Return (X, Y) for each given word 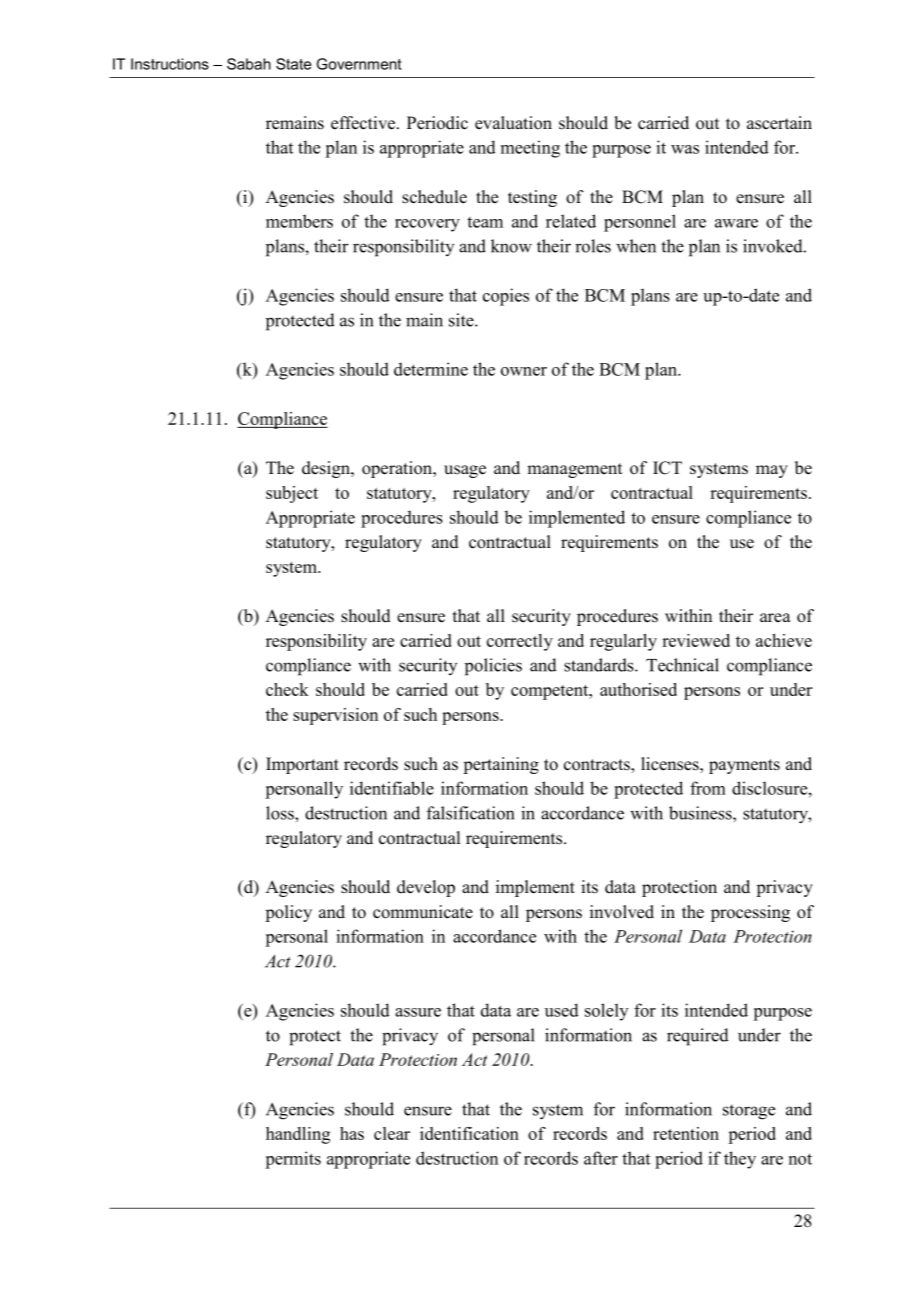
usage (465, 471)
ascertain (779, 123)
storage (749, 1112)
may (772, 471)
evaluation (513, 123)
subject (292, 494)
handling (298, 1135)
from (708, 788)
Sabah (249, 64)
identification (469, 1133)
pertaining (501, 765)
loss (281, 813)
